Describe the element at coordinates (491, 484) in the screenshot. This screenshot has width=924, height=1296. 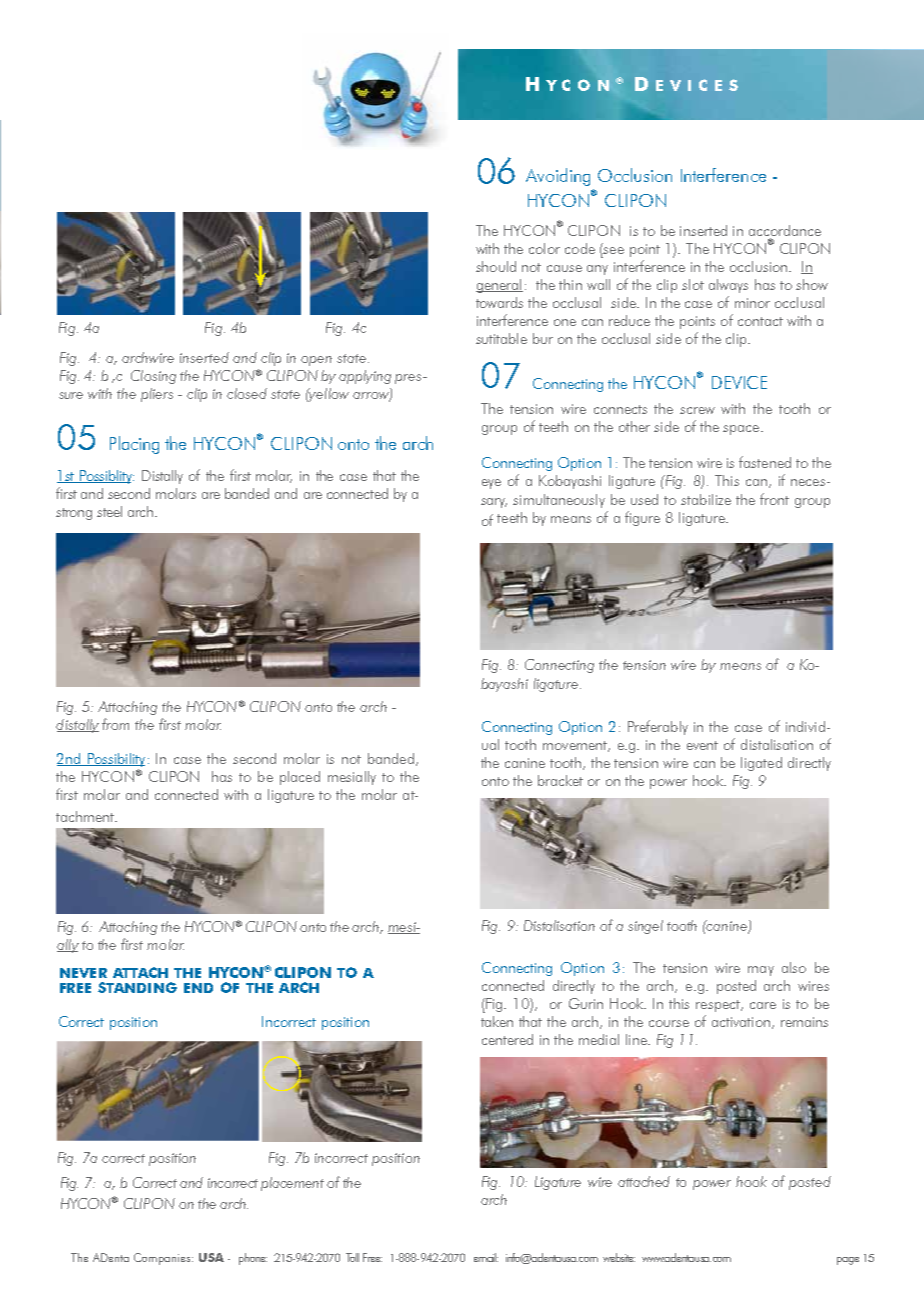
I see `eye` at that location.
